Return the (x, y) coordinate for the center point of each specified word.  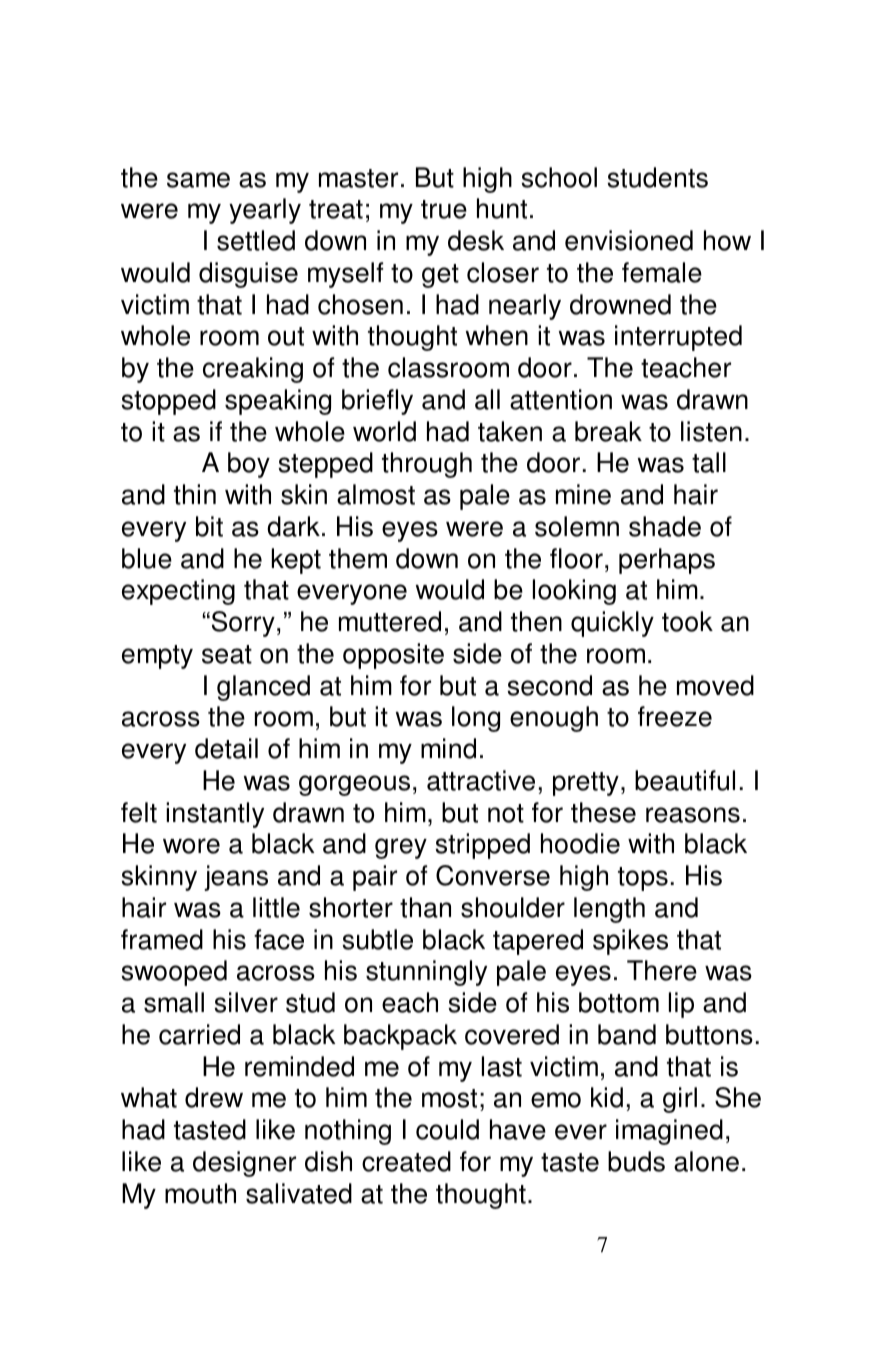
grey (401, 848)
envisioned (629, 240)
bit (209, 526)
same (198, 180)
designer (244, 1164)
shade (665, 526)
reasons (693, 815)
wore (191, 846)
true (444, 209)
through (427, 465)
